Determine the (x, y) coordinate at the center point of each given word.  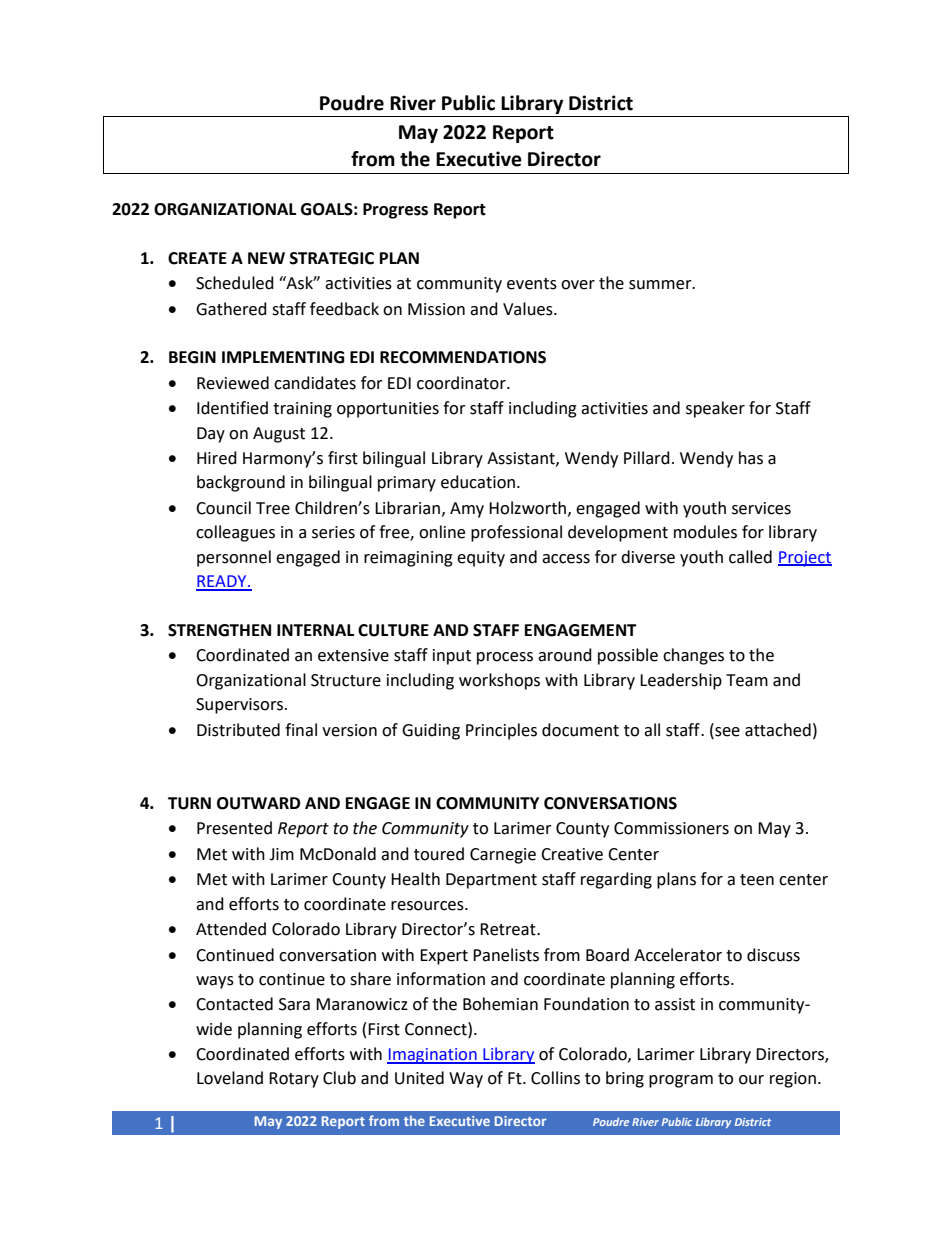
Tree (273, 508)
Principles (501, 731)
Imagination (433, 1056)
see (726, 730)
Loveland (230, 1078)
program (681, 1081)
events (532, 284)
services (761, 508)
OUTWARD (258, 803)
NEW (266, 258)
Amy (467, 510)
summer (661, 285)
